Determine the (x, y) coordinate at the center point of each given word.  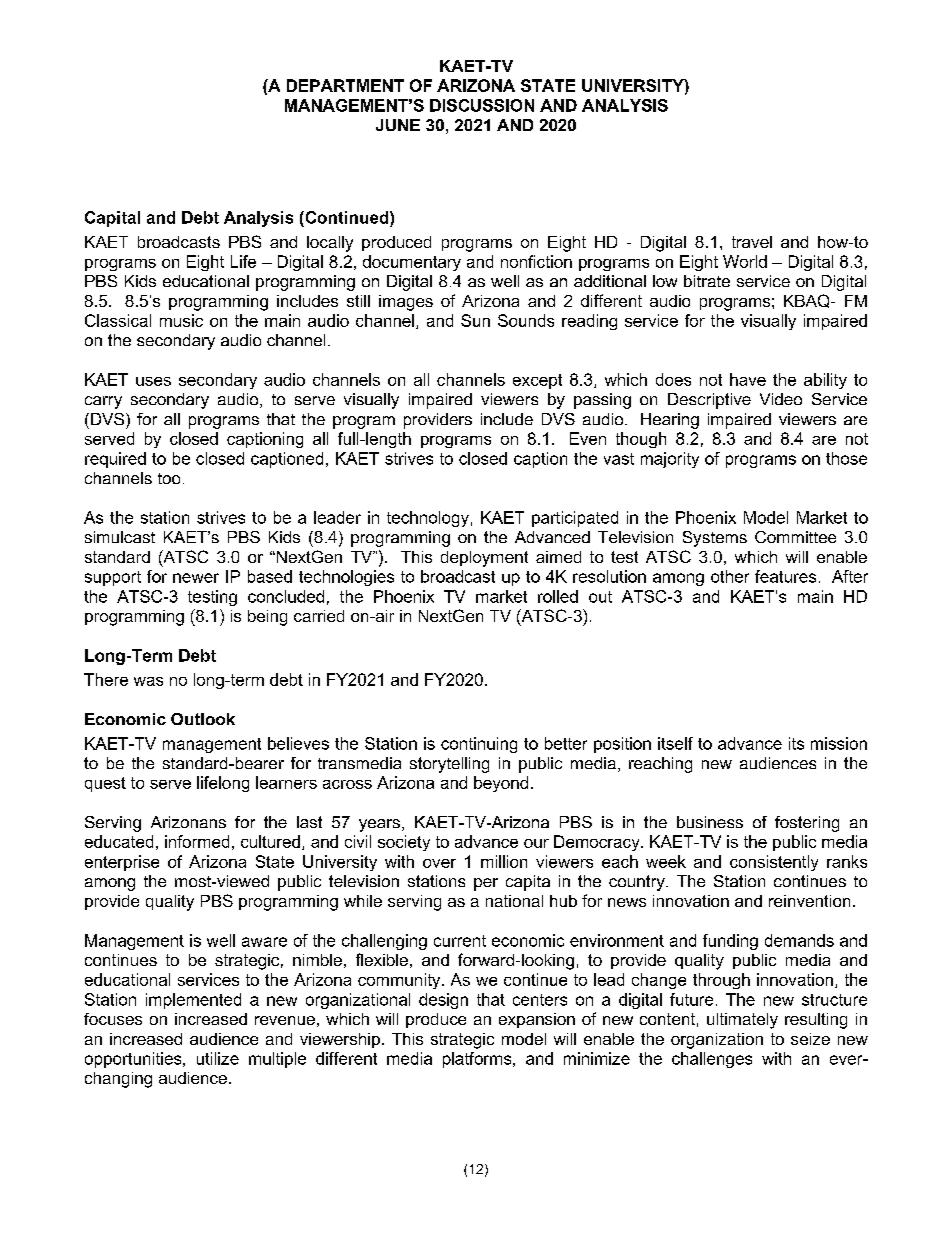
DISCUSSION (482, 105)
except (537, 381)
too (169, 478)
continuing (479, 745)
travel (752, 242)
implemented (193, 1001)
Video (781, 399)
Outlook (203, 719)
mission (839, 743)
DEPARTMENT (345, 85)
